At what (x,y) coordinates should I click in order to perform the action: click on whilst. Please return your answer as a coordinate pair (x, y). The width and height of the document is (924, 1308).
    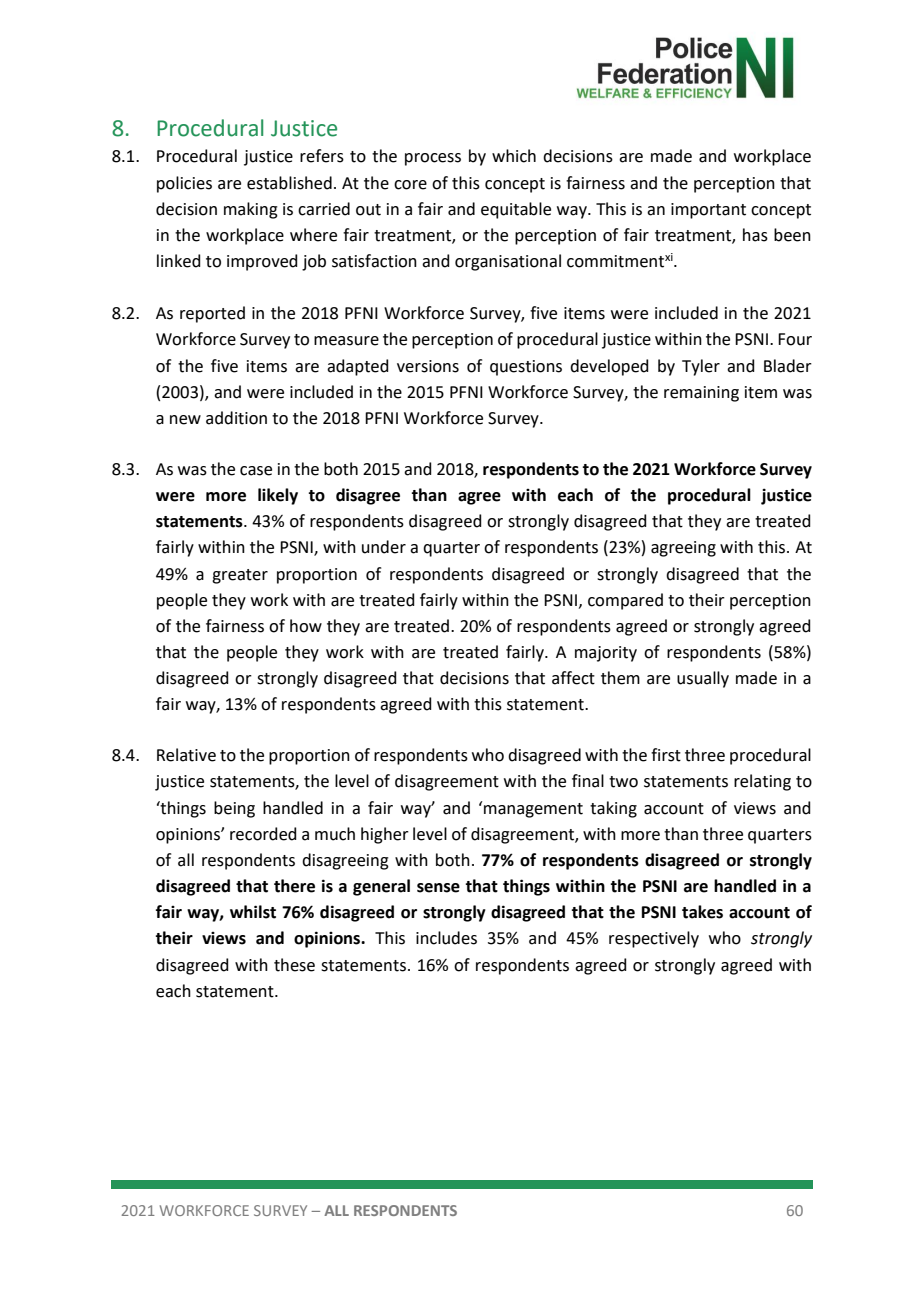
    Looking at the image, I should click on (253, 912).
